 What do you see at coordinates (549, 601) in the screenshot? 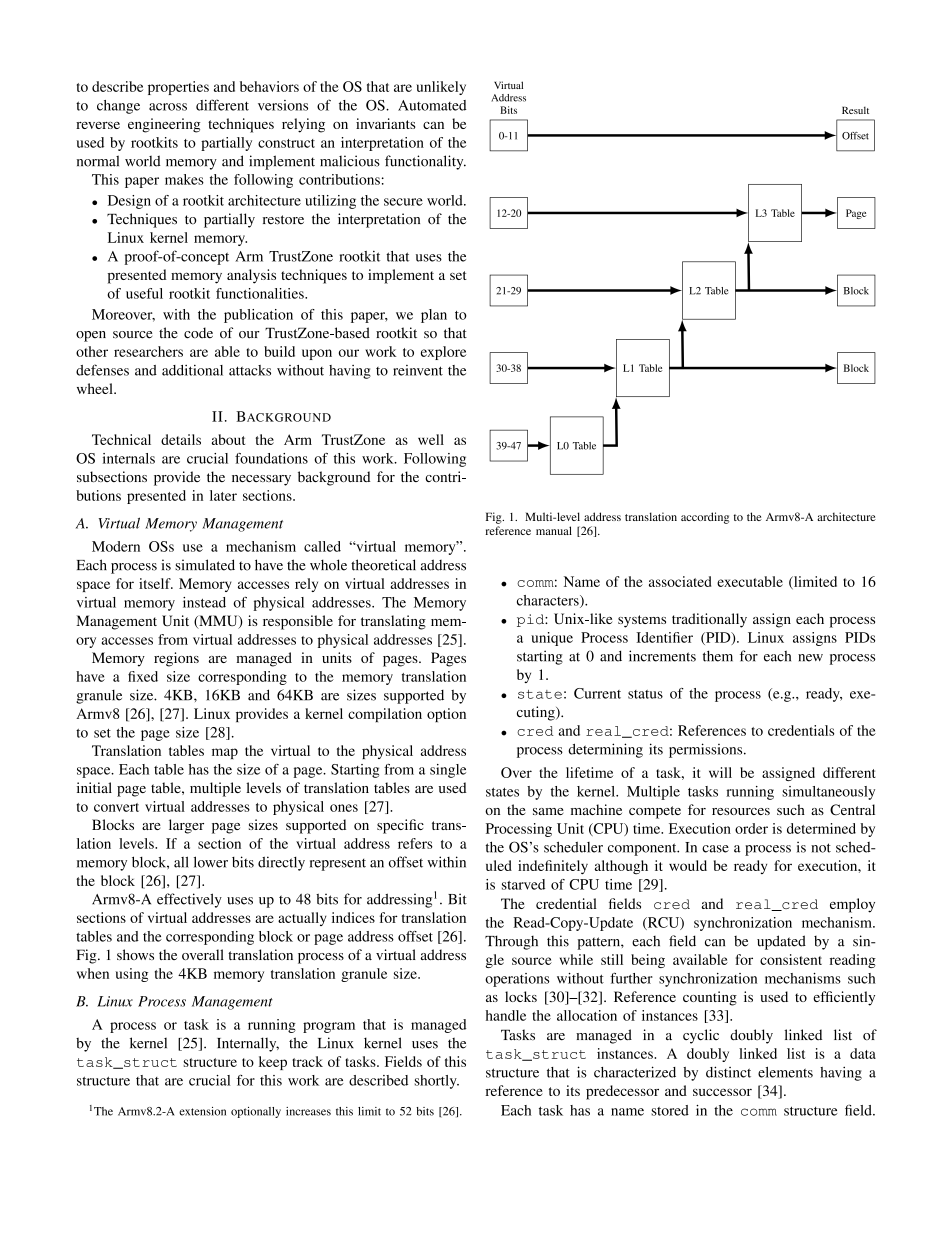
I see `characters` at bounding box center [549, 601].
